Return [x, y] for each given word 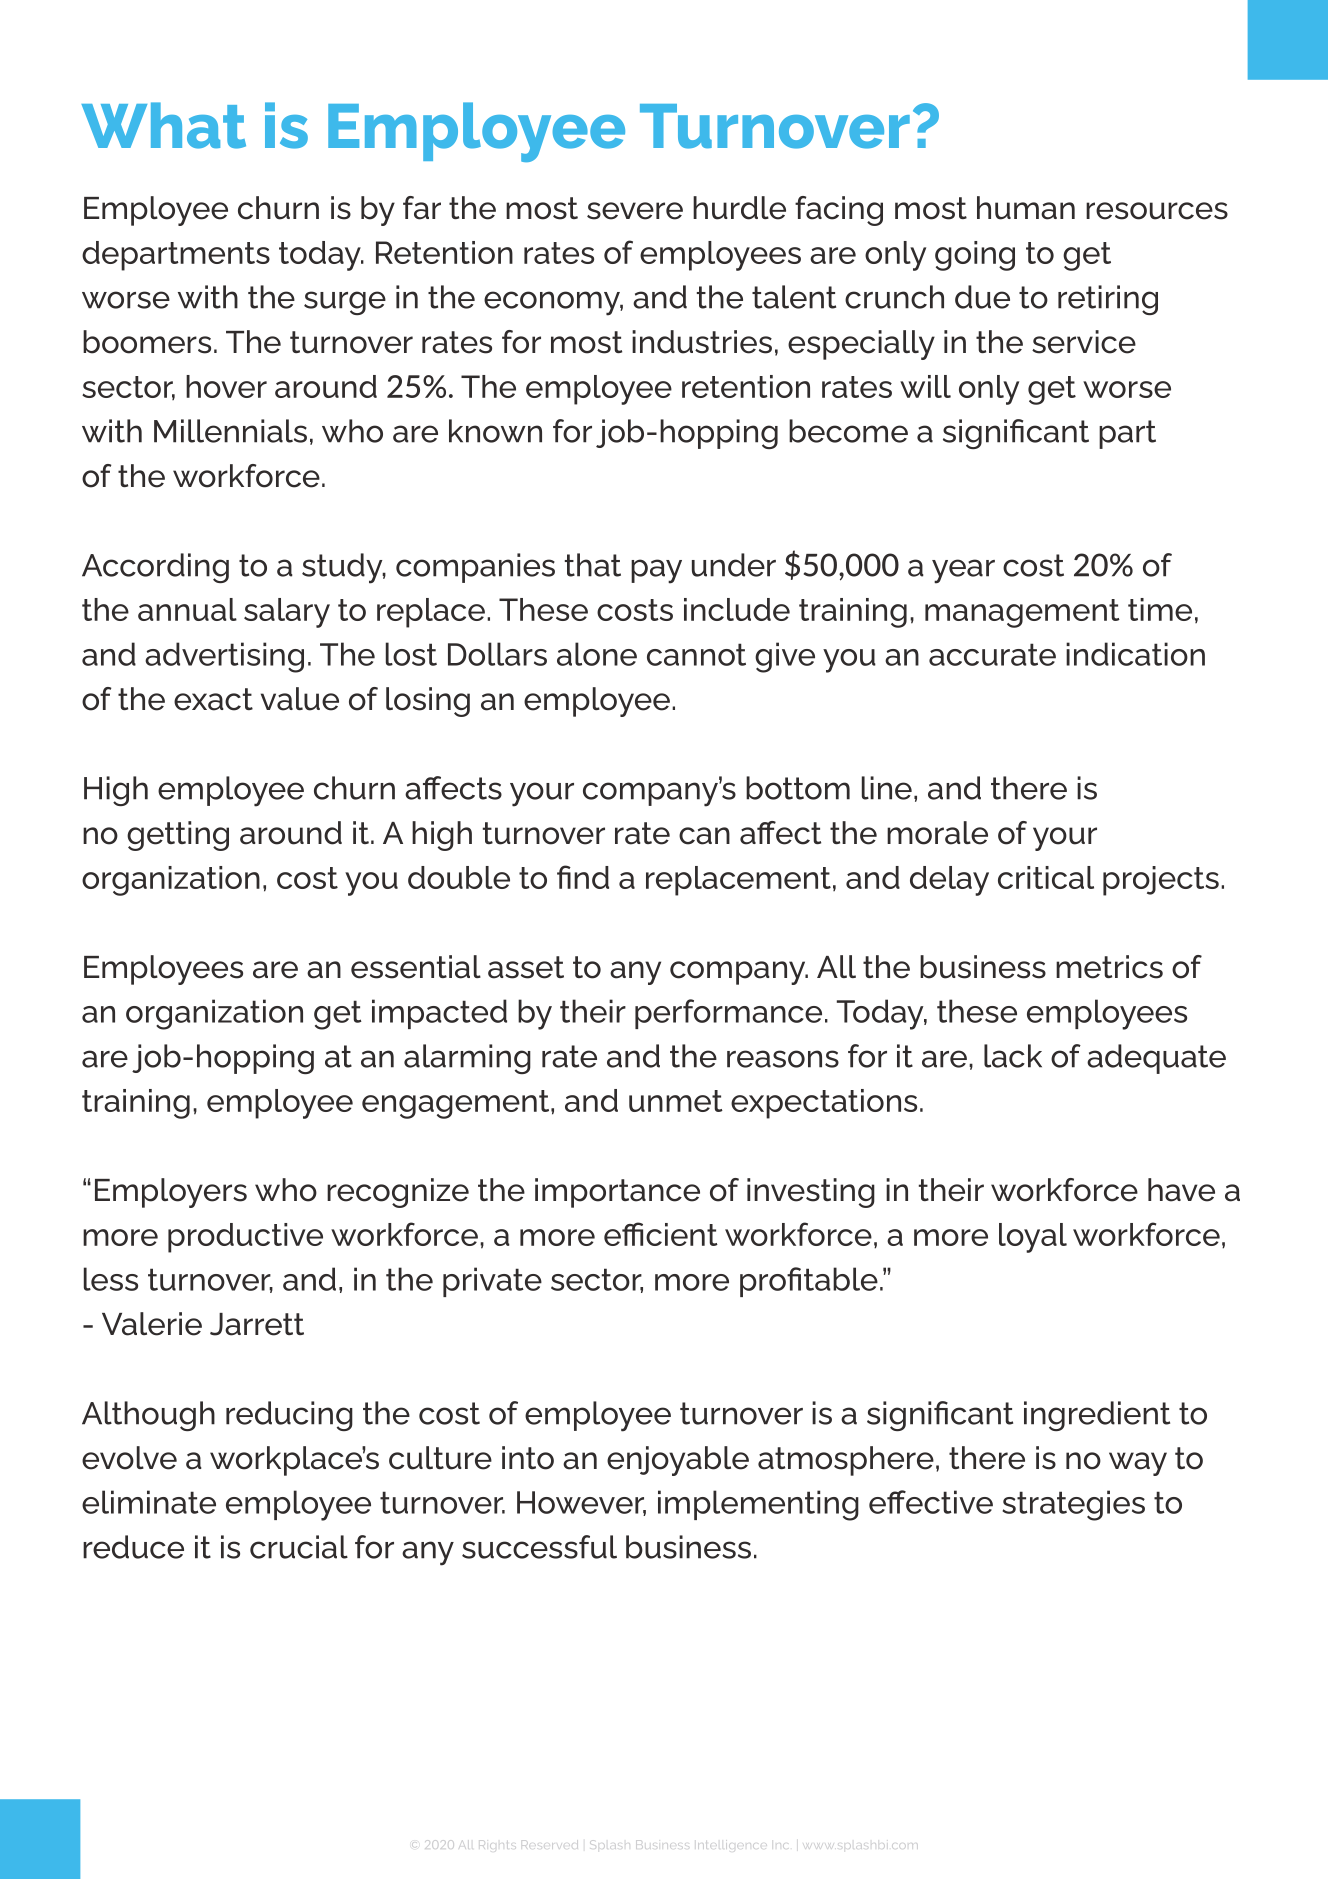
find [583, 877]
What [163, 125]
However [581, 1503]
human [1026, 208]
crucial [299, 1547]
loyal [1033, 1238]
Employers [171, 1193]
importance [617, 1193]
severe [635, 211]
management [1022, 613]
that [593, 565]
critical [1046, 877]
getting [178, 836]
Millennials [230, 431]
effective [931, 1502]
